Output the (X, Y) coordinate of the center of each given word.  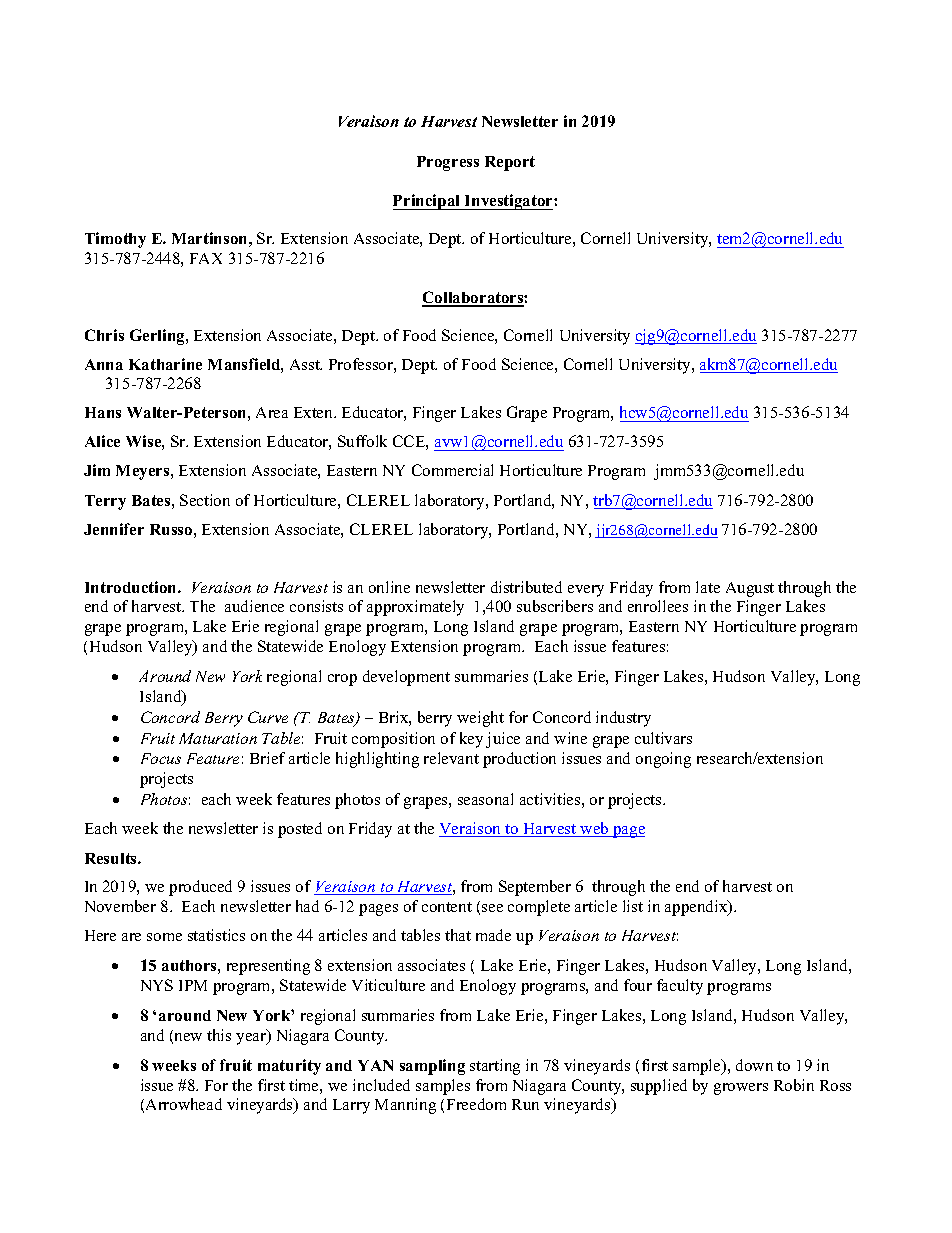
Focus (161, 758)
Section (205, 500)
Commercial (452, 470)
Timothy (115, 240)
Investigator (509, 202)
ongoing (663, 760)
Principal (428, 202)
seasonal (485, 799)
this (219, 1035)
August (750, 589)
